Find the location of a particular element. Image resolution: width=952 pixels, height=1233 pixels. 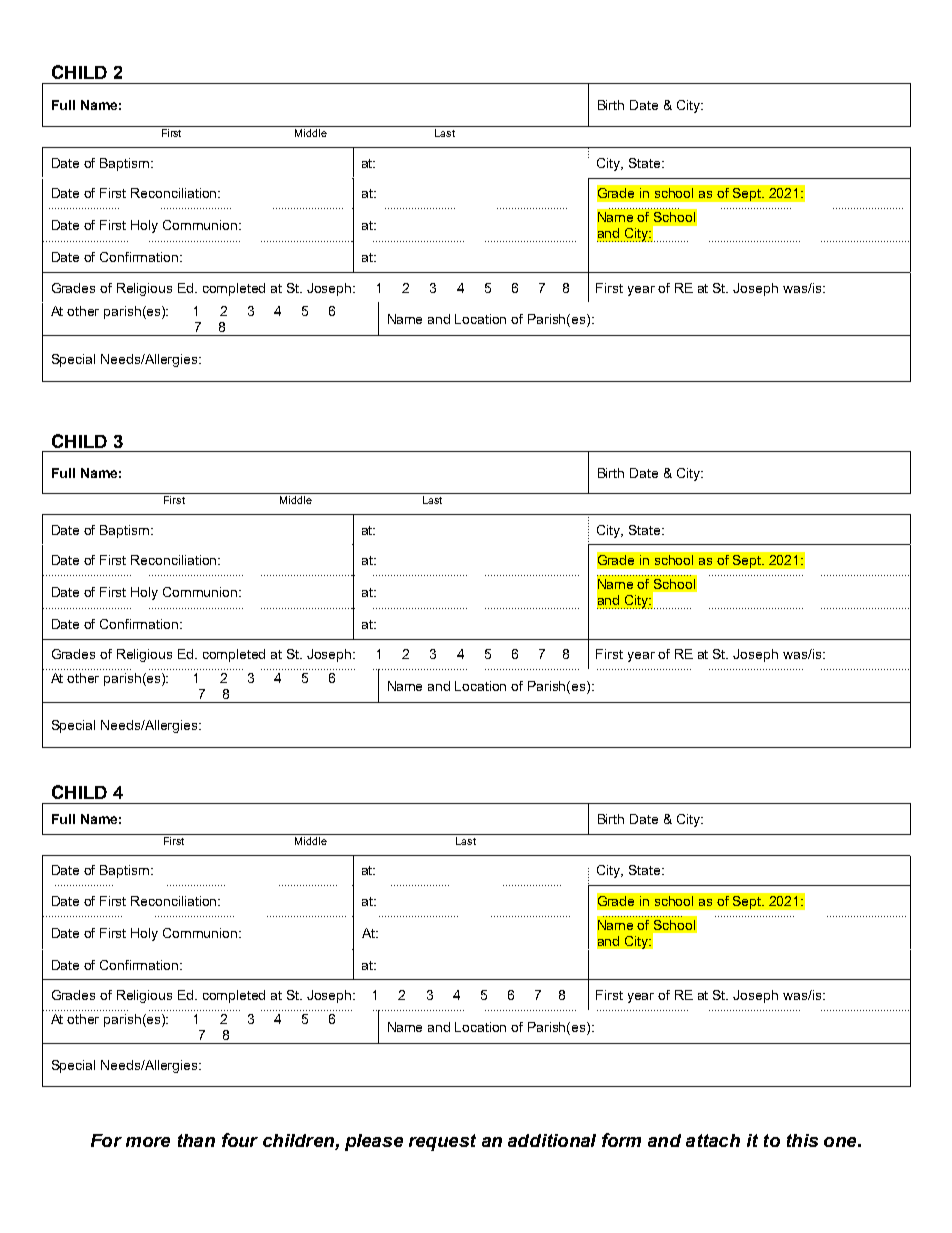

request is located at coordinates (442, 1142).
